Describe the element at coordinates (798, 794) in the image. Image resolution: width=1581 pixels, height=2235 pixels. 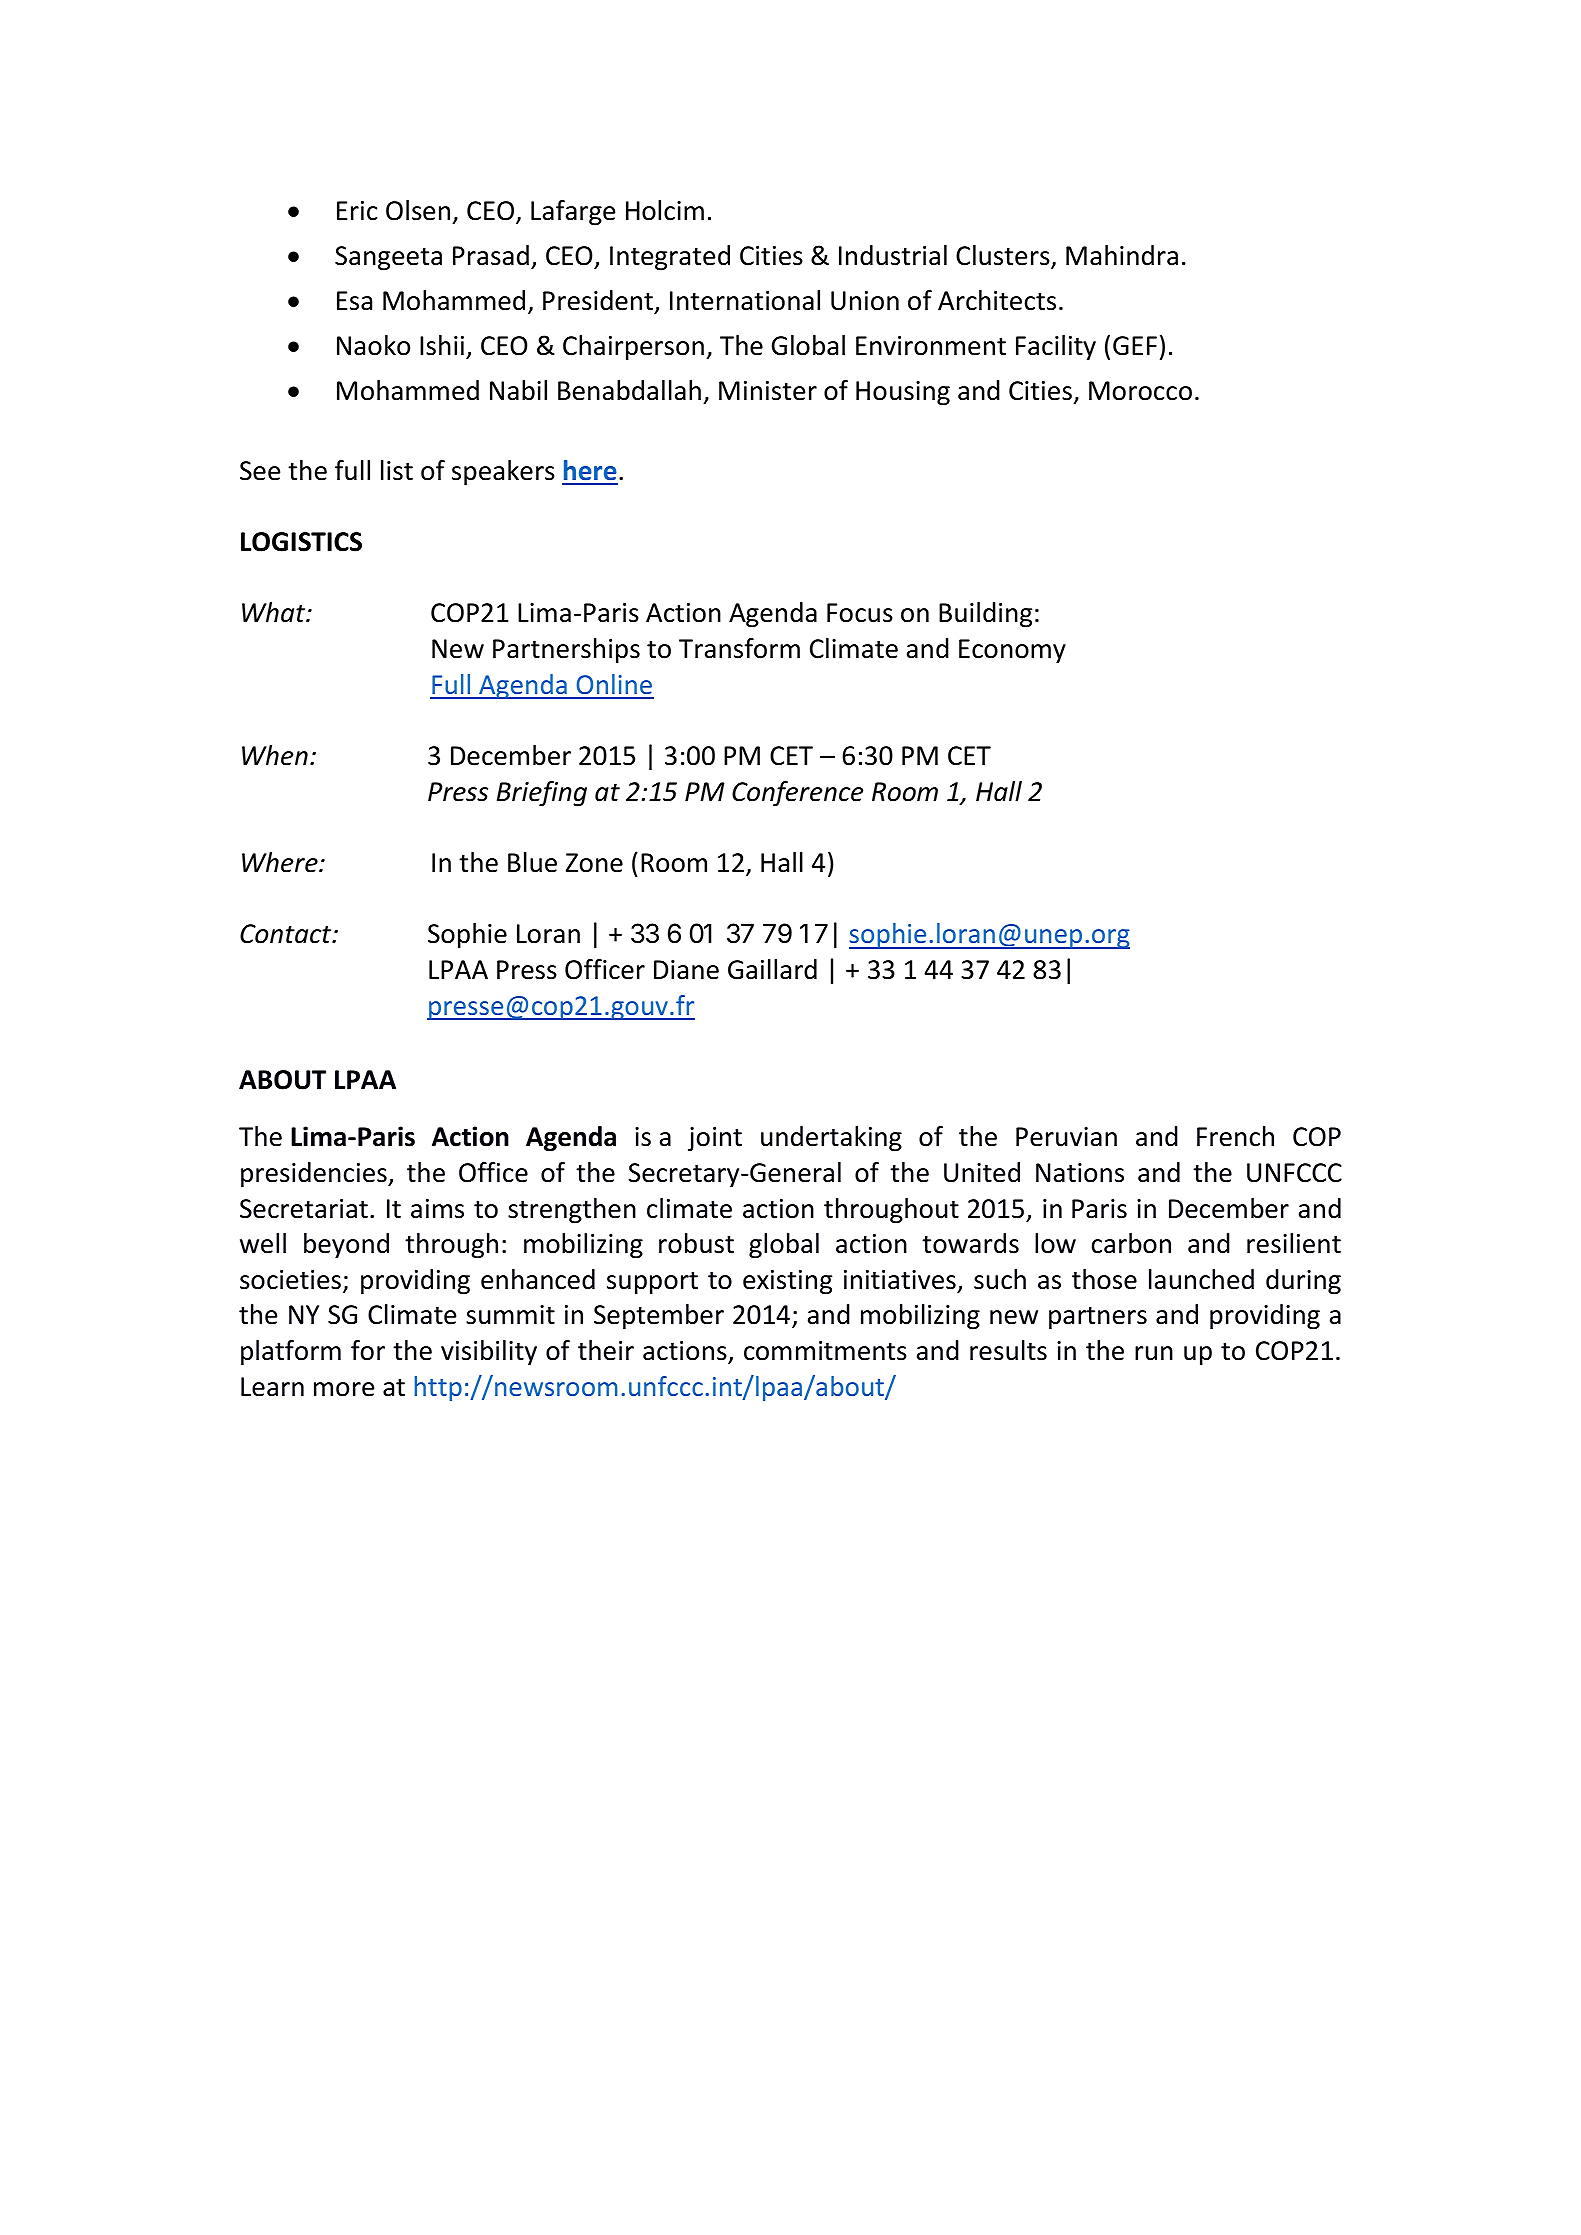
I see `Conference` at that location.
